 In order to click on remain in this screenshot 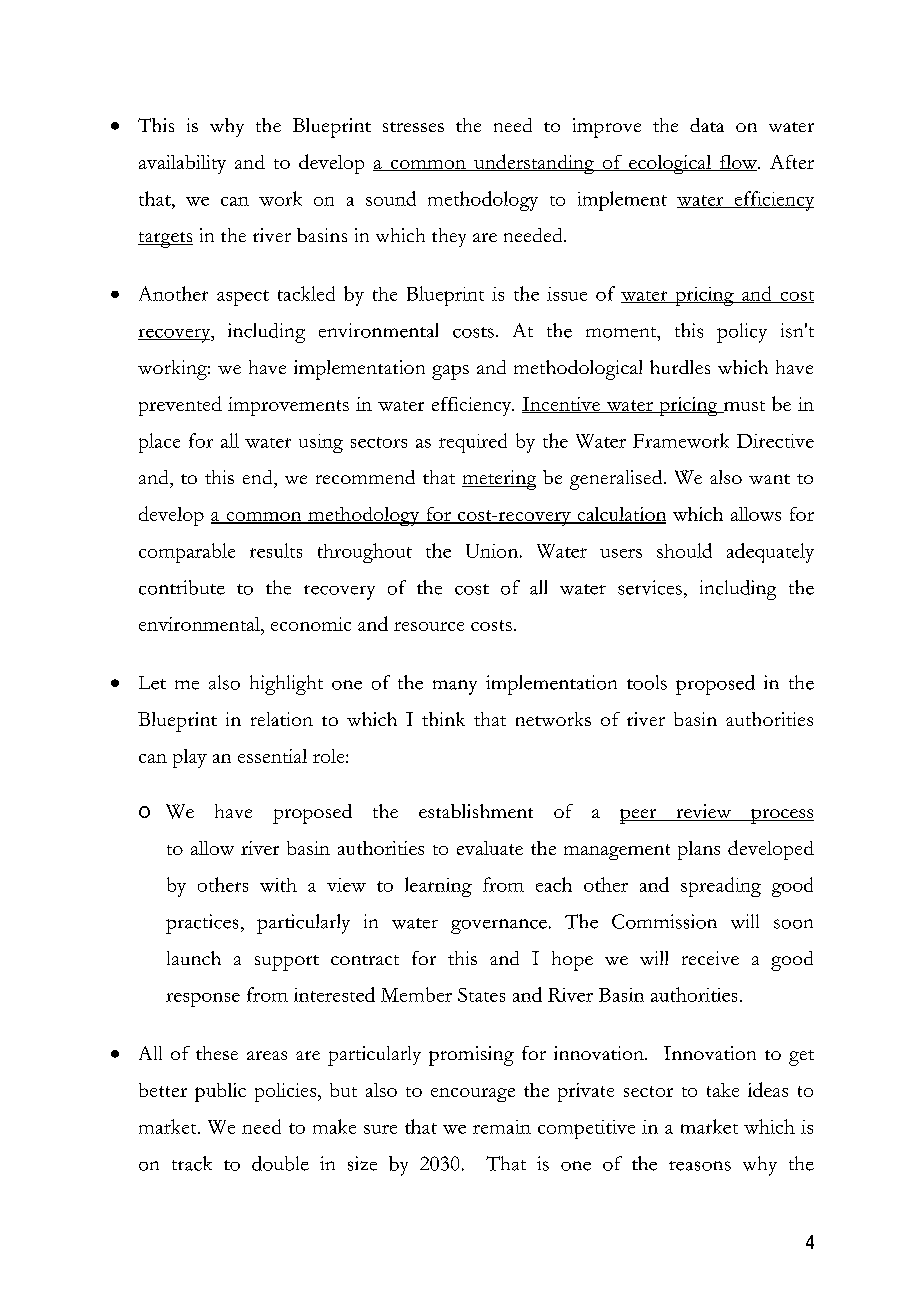, I will do `click(502, 1127)`.
